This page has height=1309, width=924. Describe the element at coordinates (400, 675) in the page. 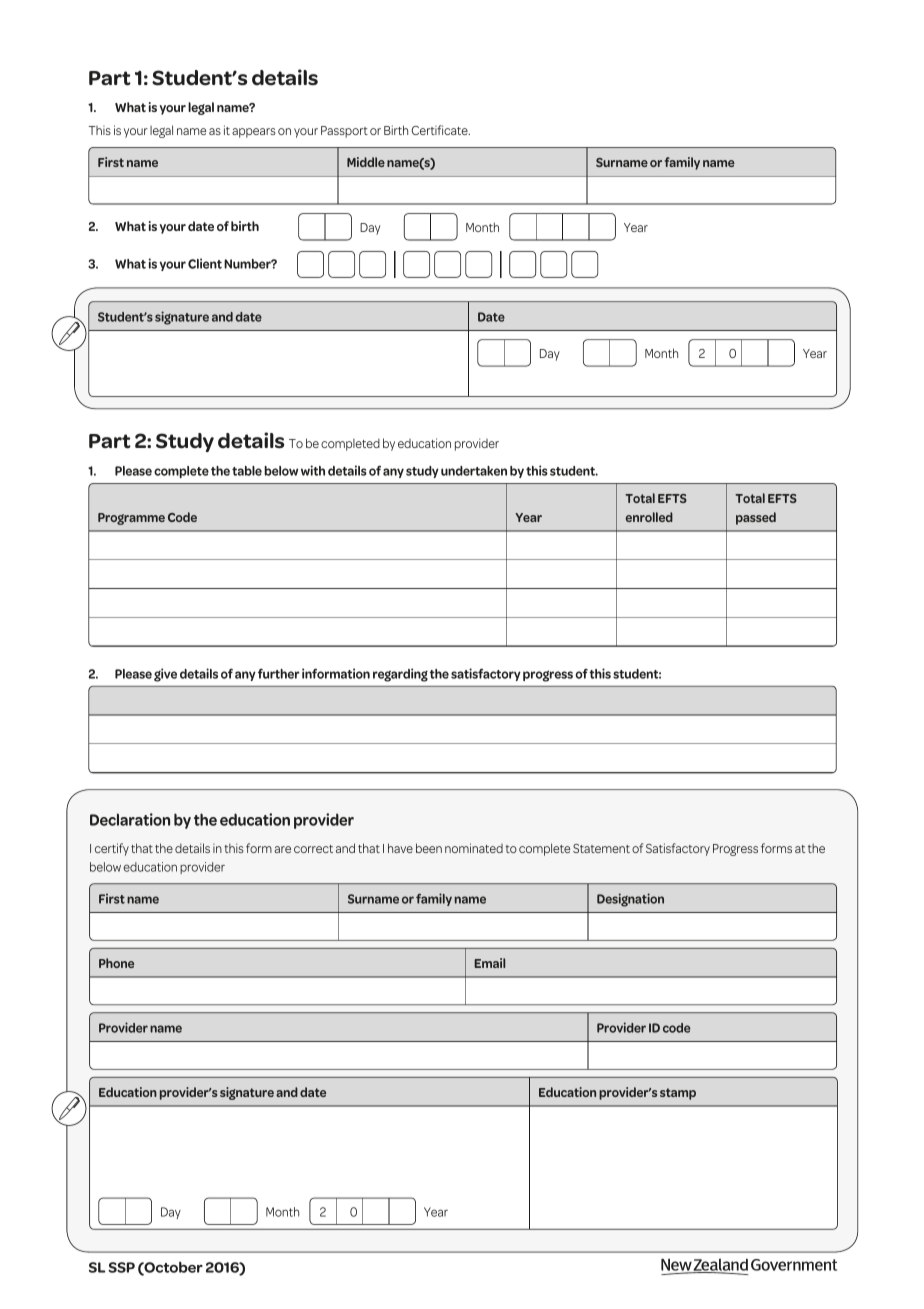

I see `regarding` at that location.
